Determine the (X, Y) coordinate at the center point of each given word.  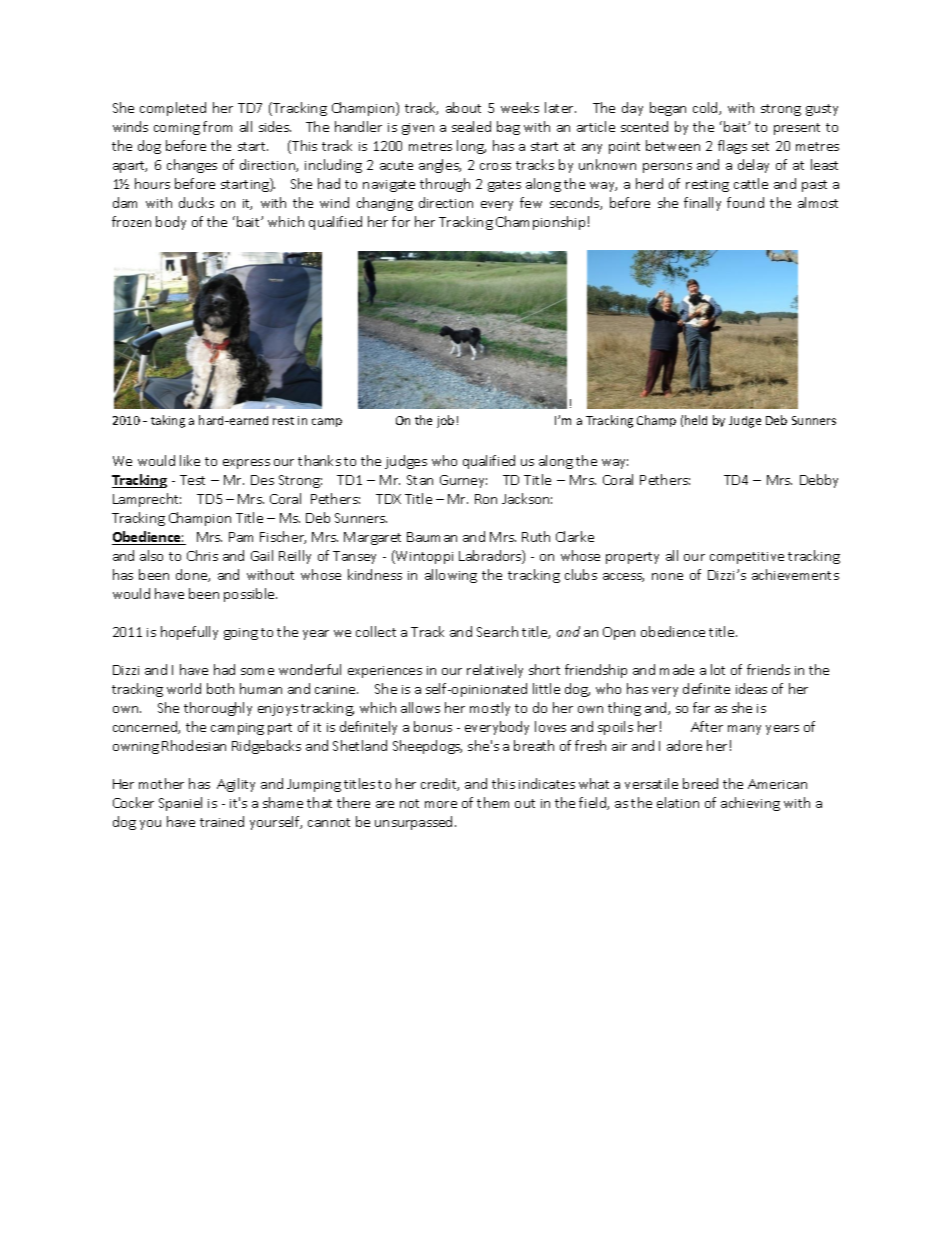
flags (732, 147)
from (217, 126)
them (493, 802)
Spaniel (180, 804)
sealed (471, 126)
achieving (750, 804)
